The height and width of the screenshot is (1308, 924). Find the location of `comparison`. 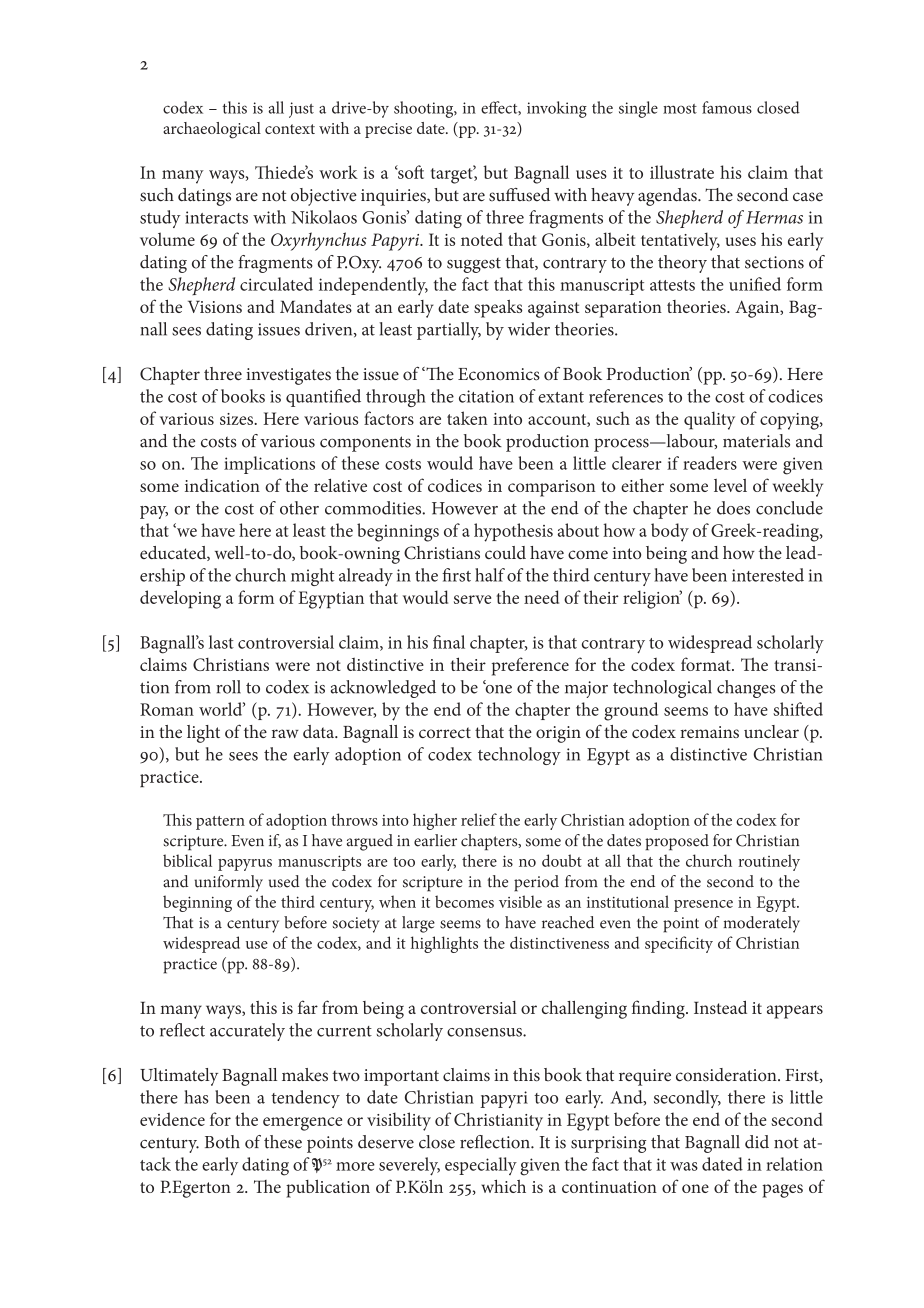

comparison is located at coordinates (551, 488).
